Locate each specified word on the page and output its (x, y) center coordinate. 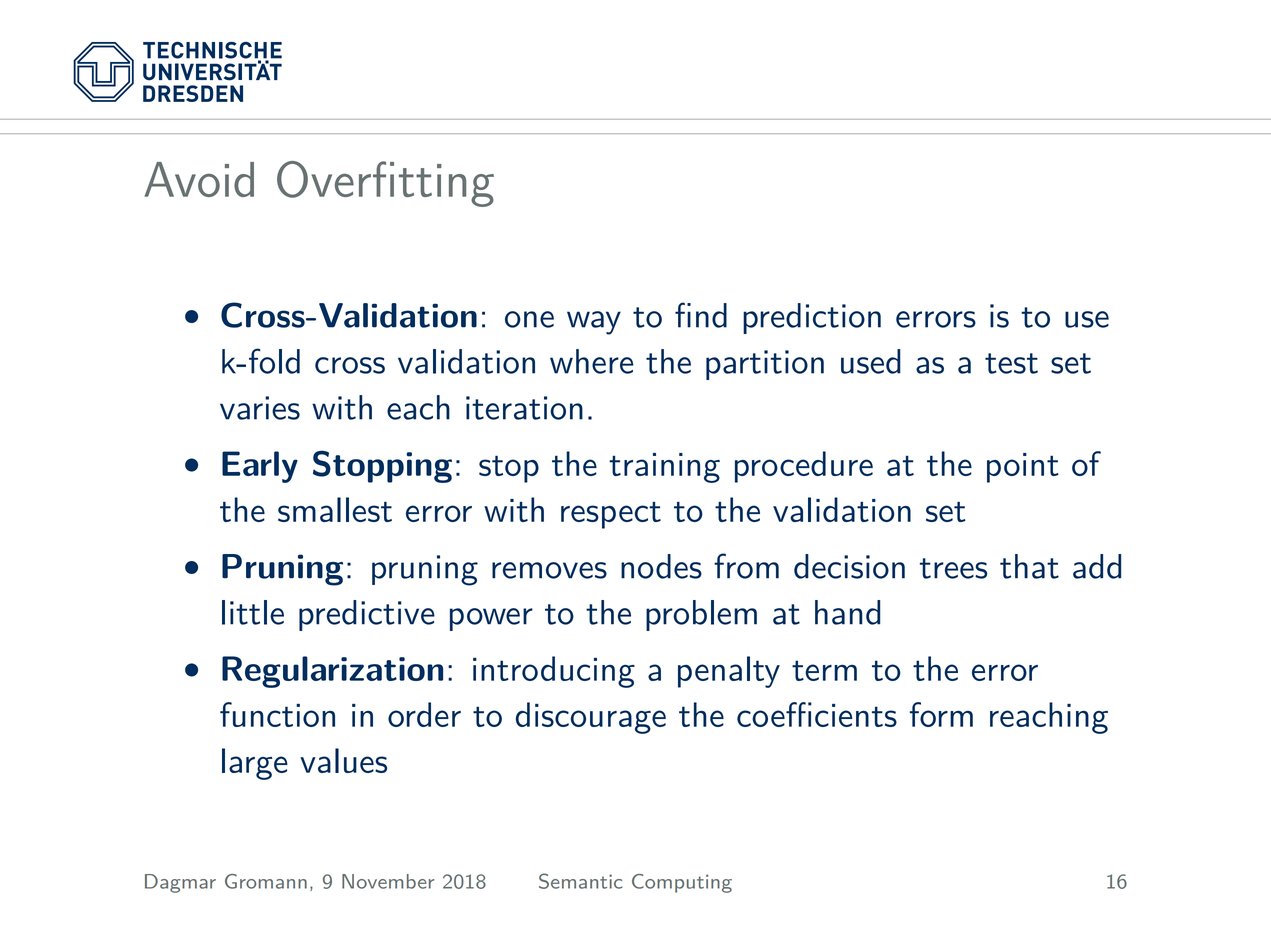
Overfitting (385, 184)
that (1029, 566)
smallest (335, 509)
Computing (682, 883)
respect (611, 515)
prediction (812, 318)
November (388, 881)
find (701, 315)
